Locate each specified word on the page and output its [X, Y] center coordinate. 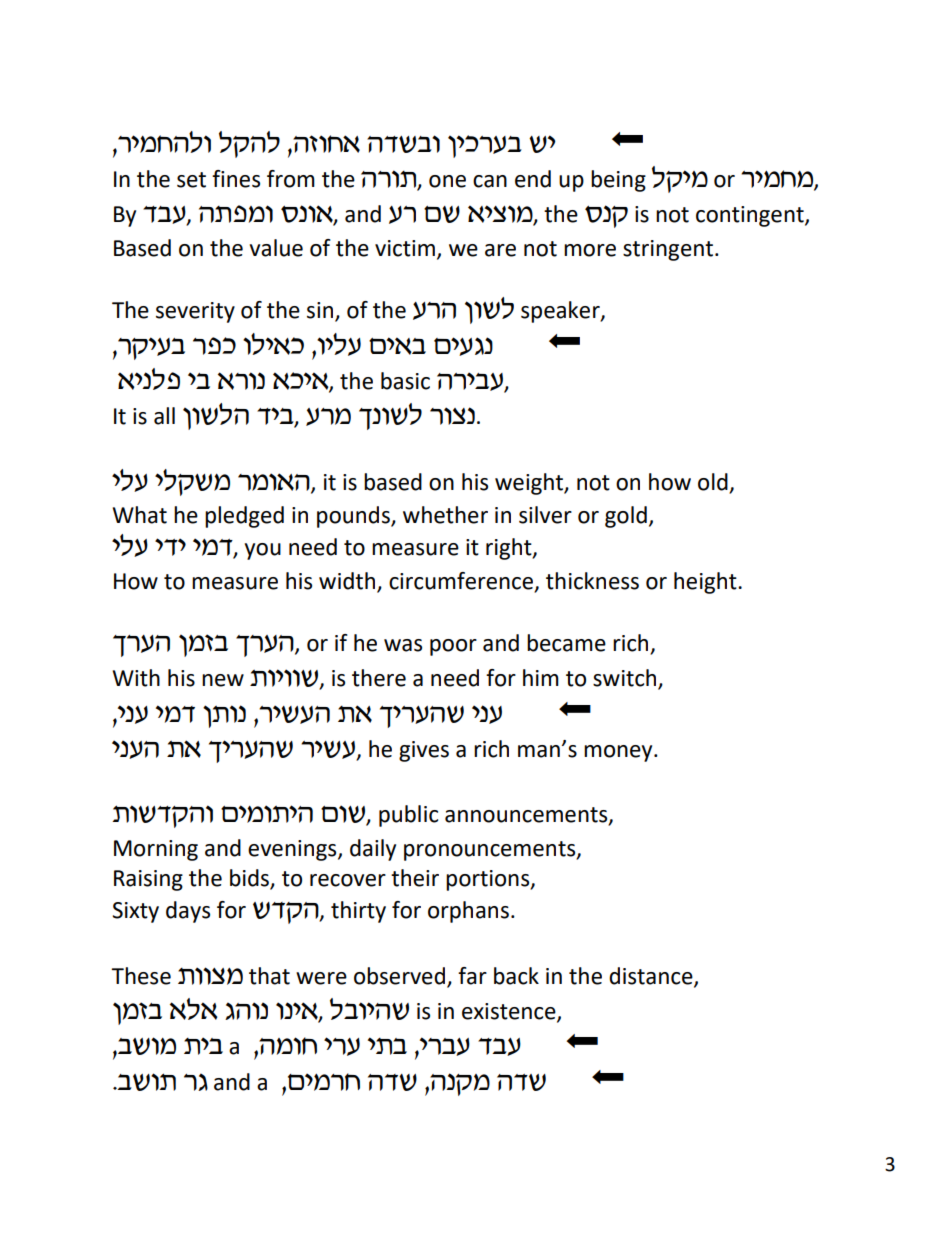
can [490, 181]
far [472, 976]
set [191, 180]
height [706, 583]
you [263, 551]
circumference [461, 581]
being [618, 181]
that [269, 976]
